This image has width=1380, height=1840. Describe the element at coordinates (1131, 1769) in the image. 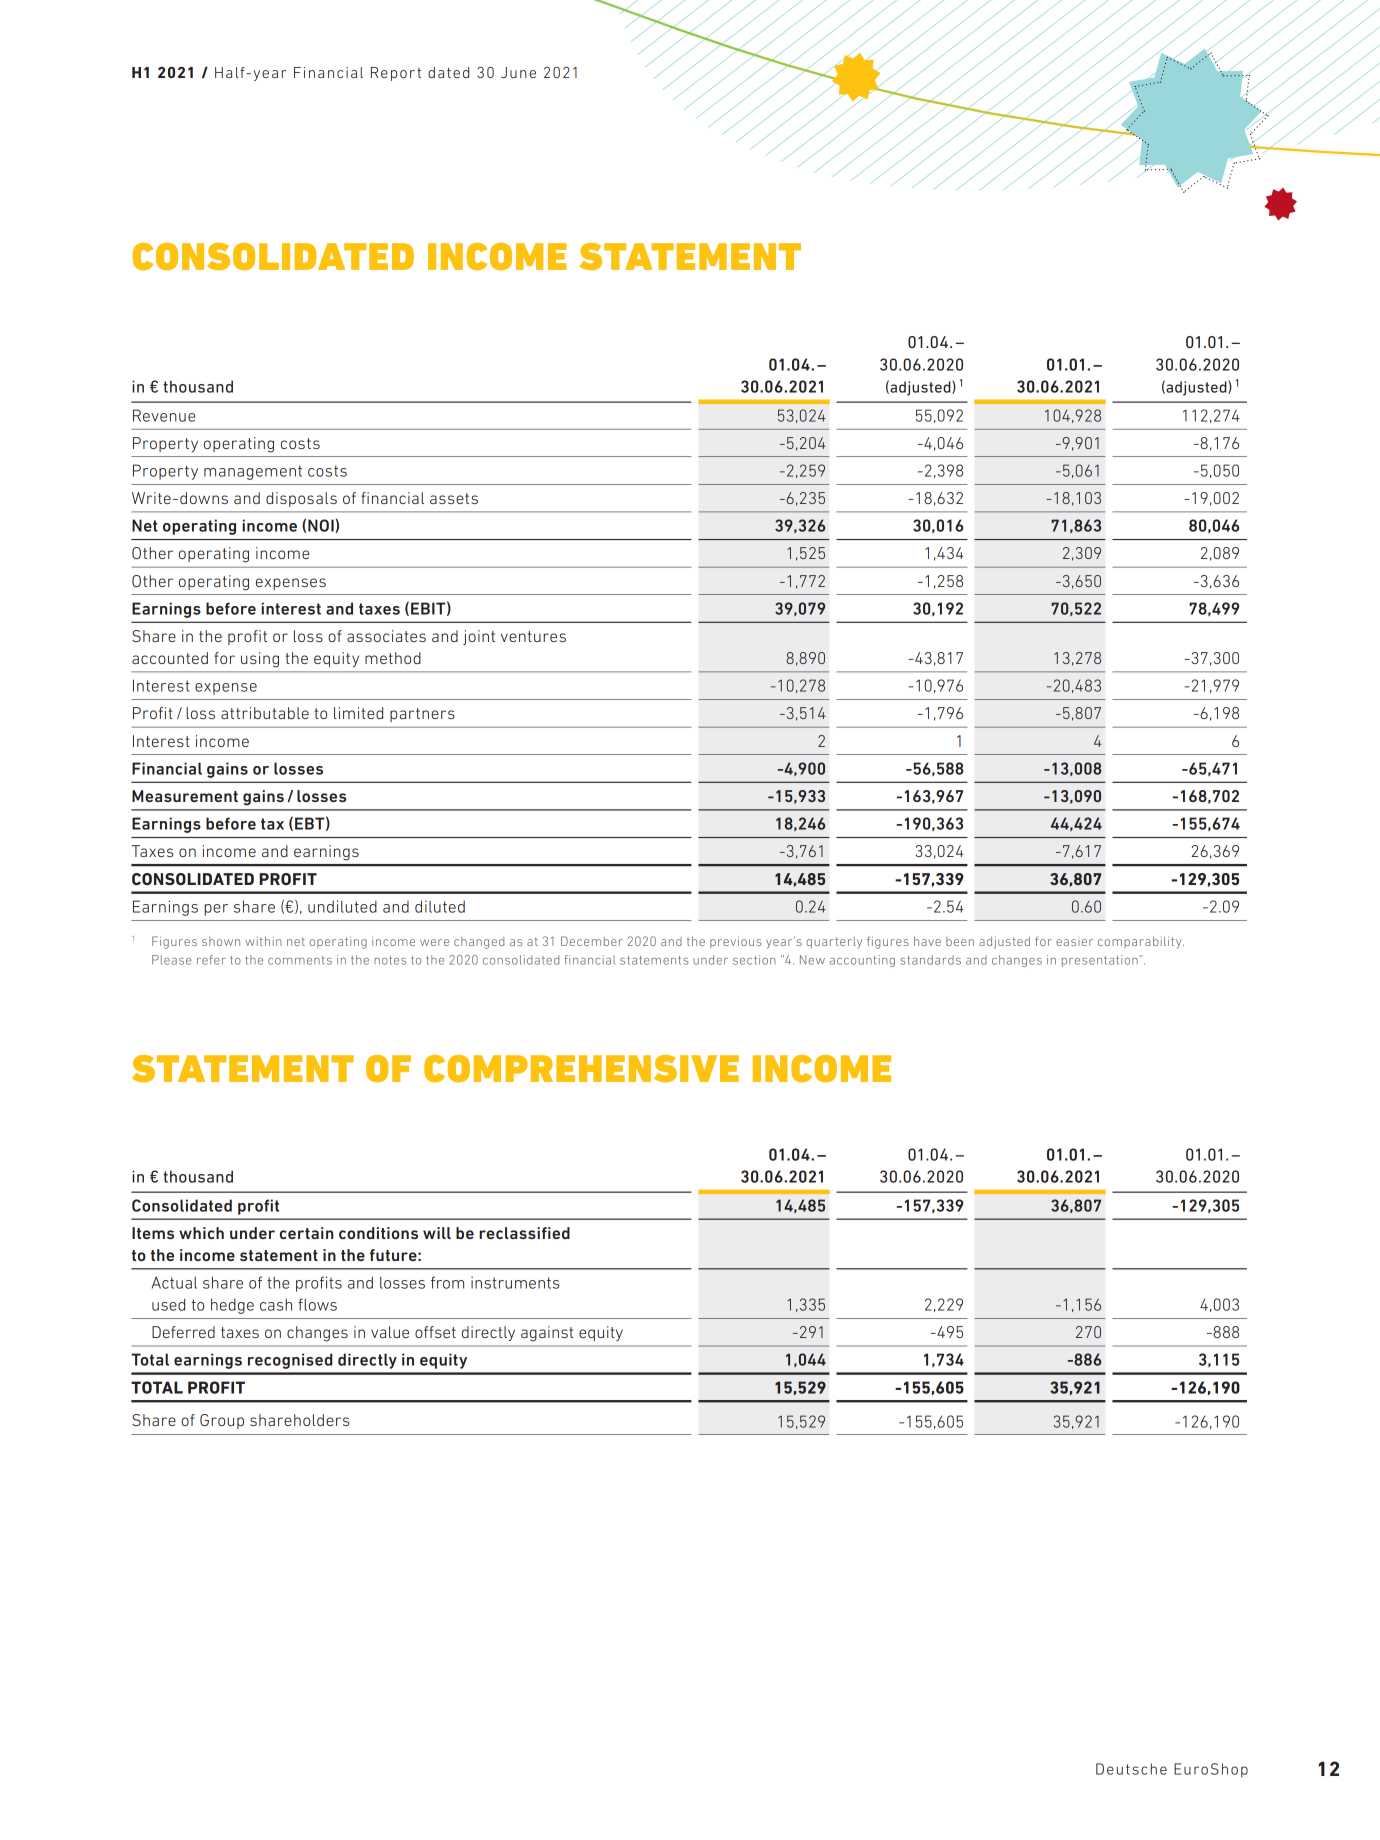

I see `Deutsche` at that location.
